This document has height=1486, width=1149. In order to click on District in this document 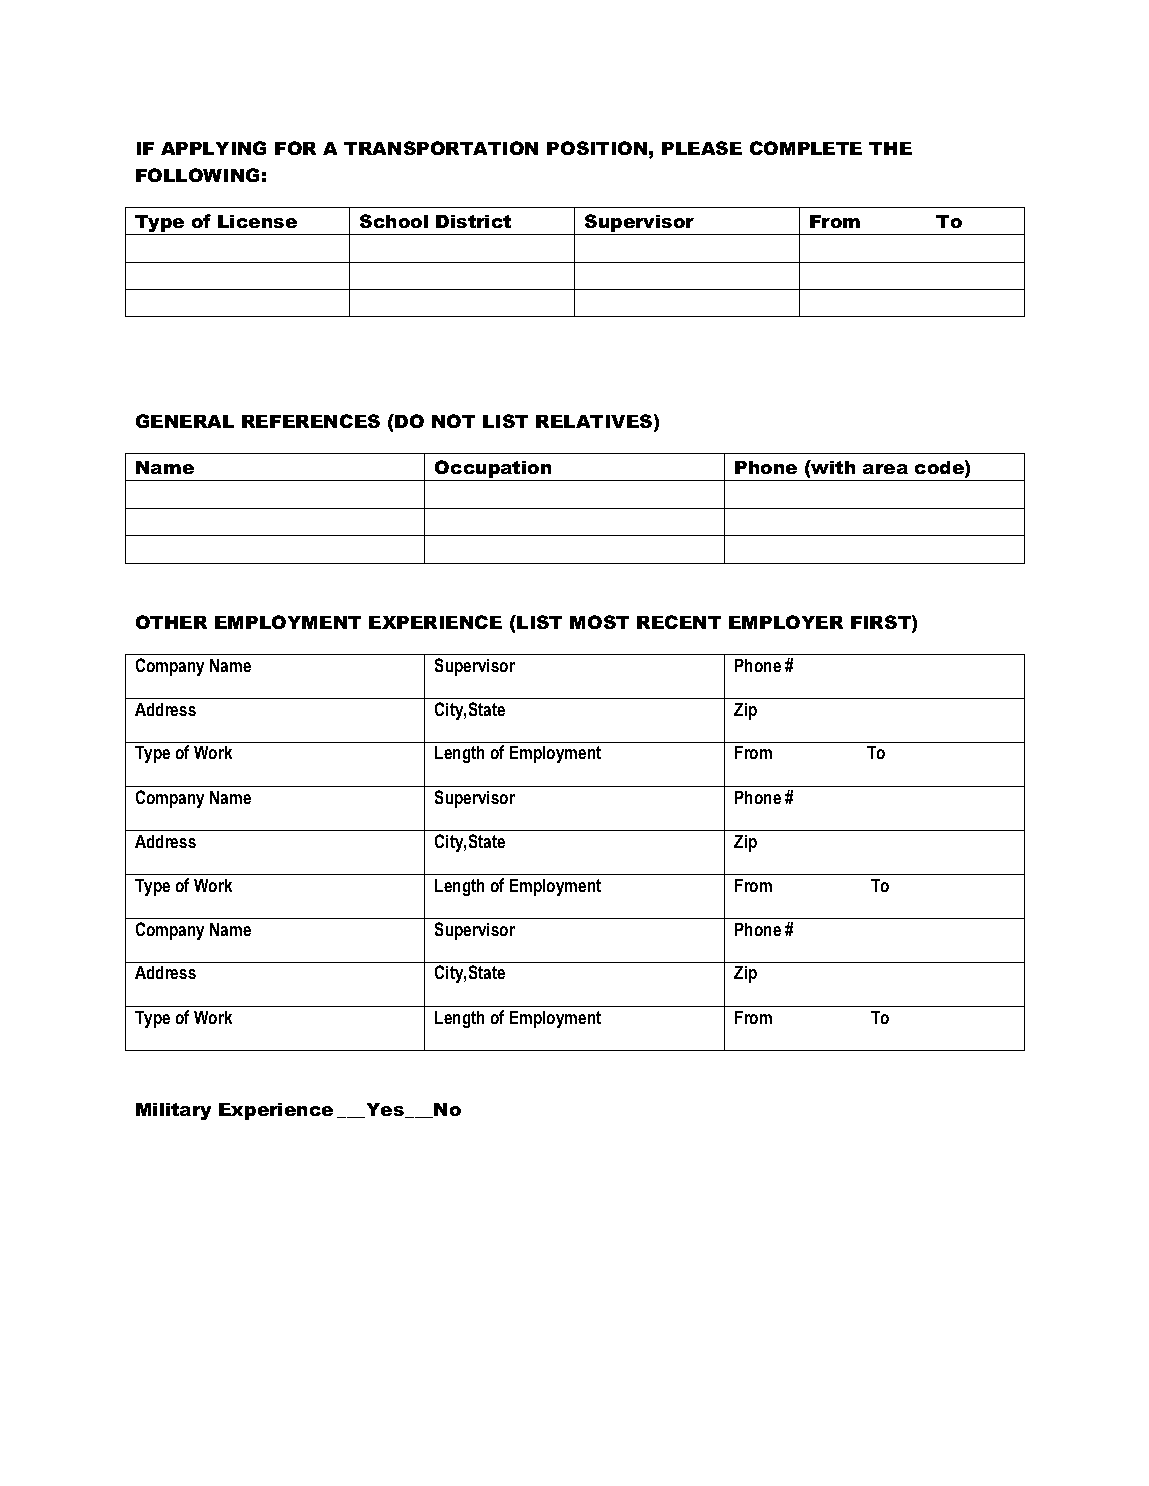, I will do `click(473, 221)`.
